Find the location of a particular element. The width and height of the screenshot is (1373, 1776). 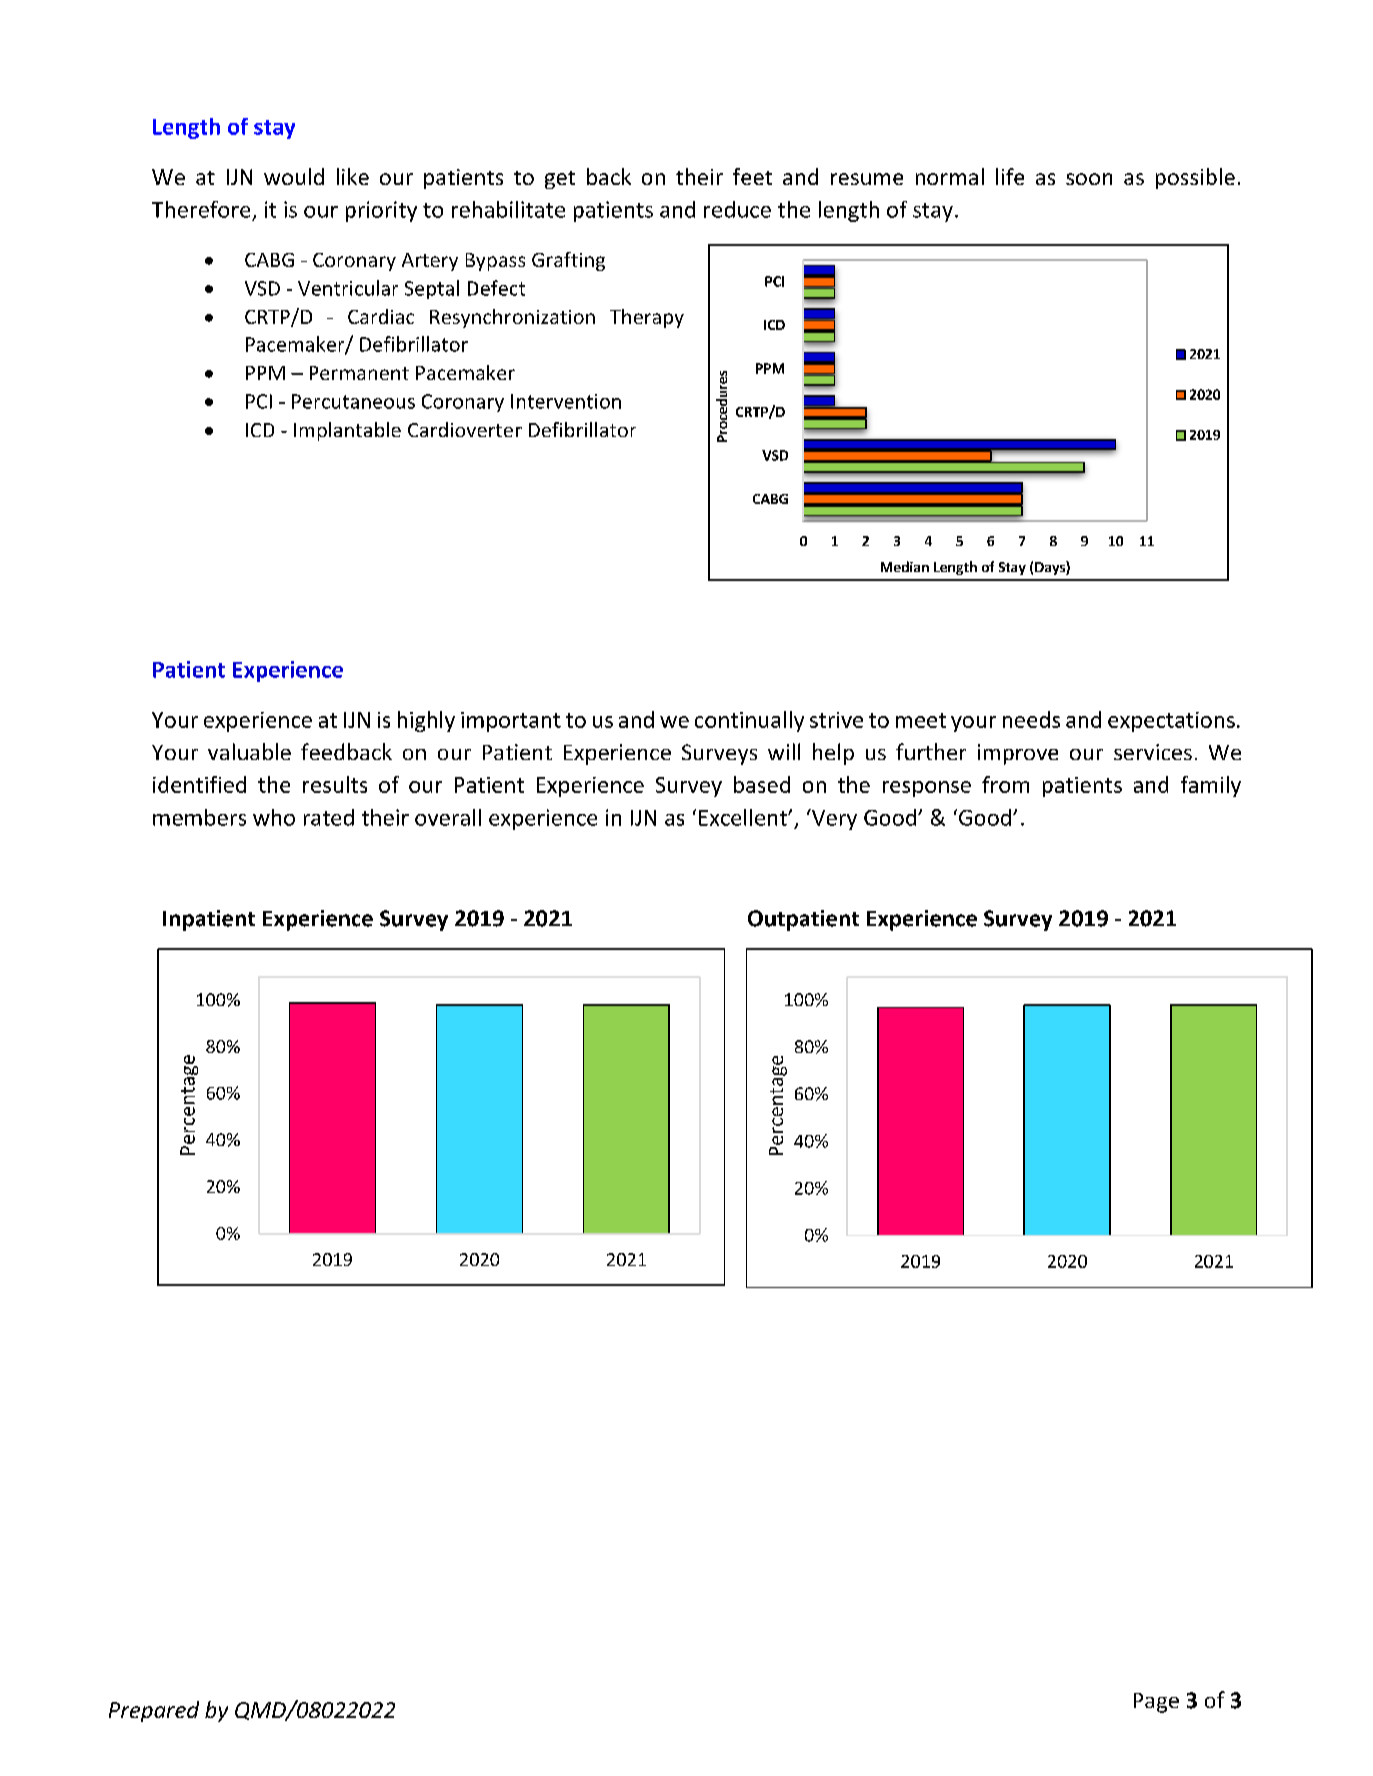

soon is located at coordinates (1089, 179).
